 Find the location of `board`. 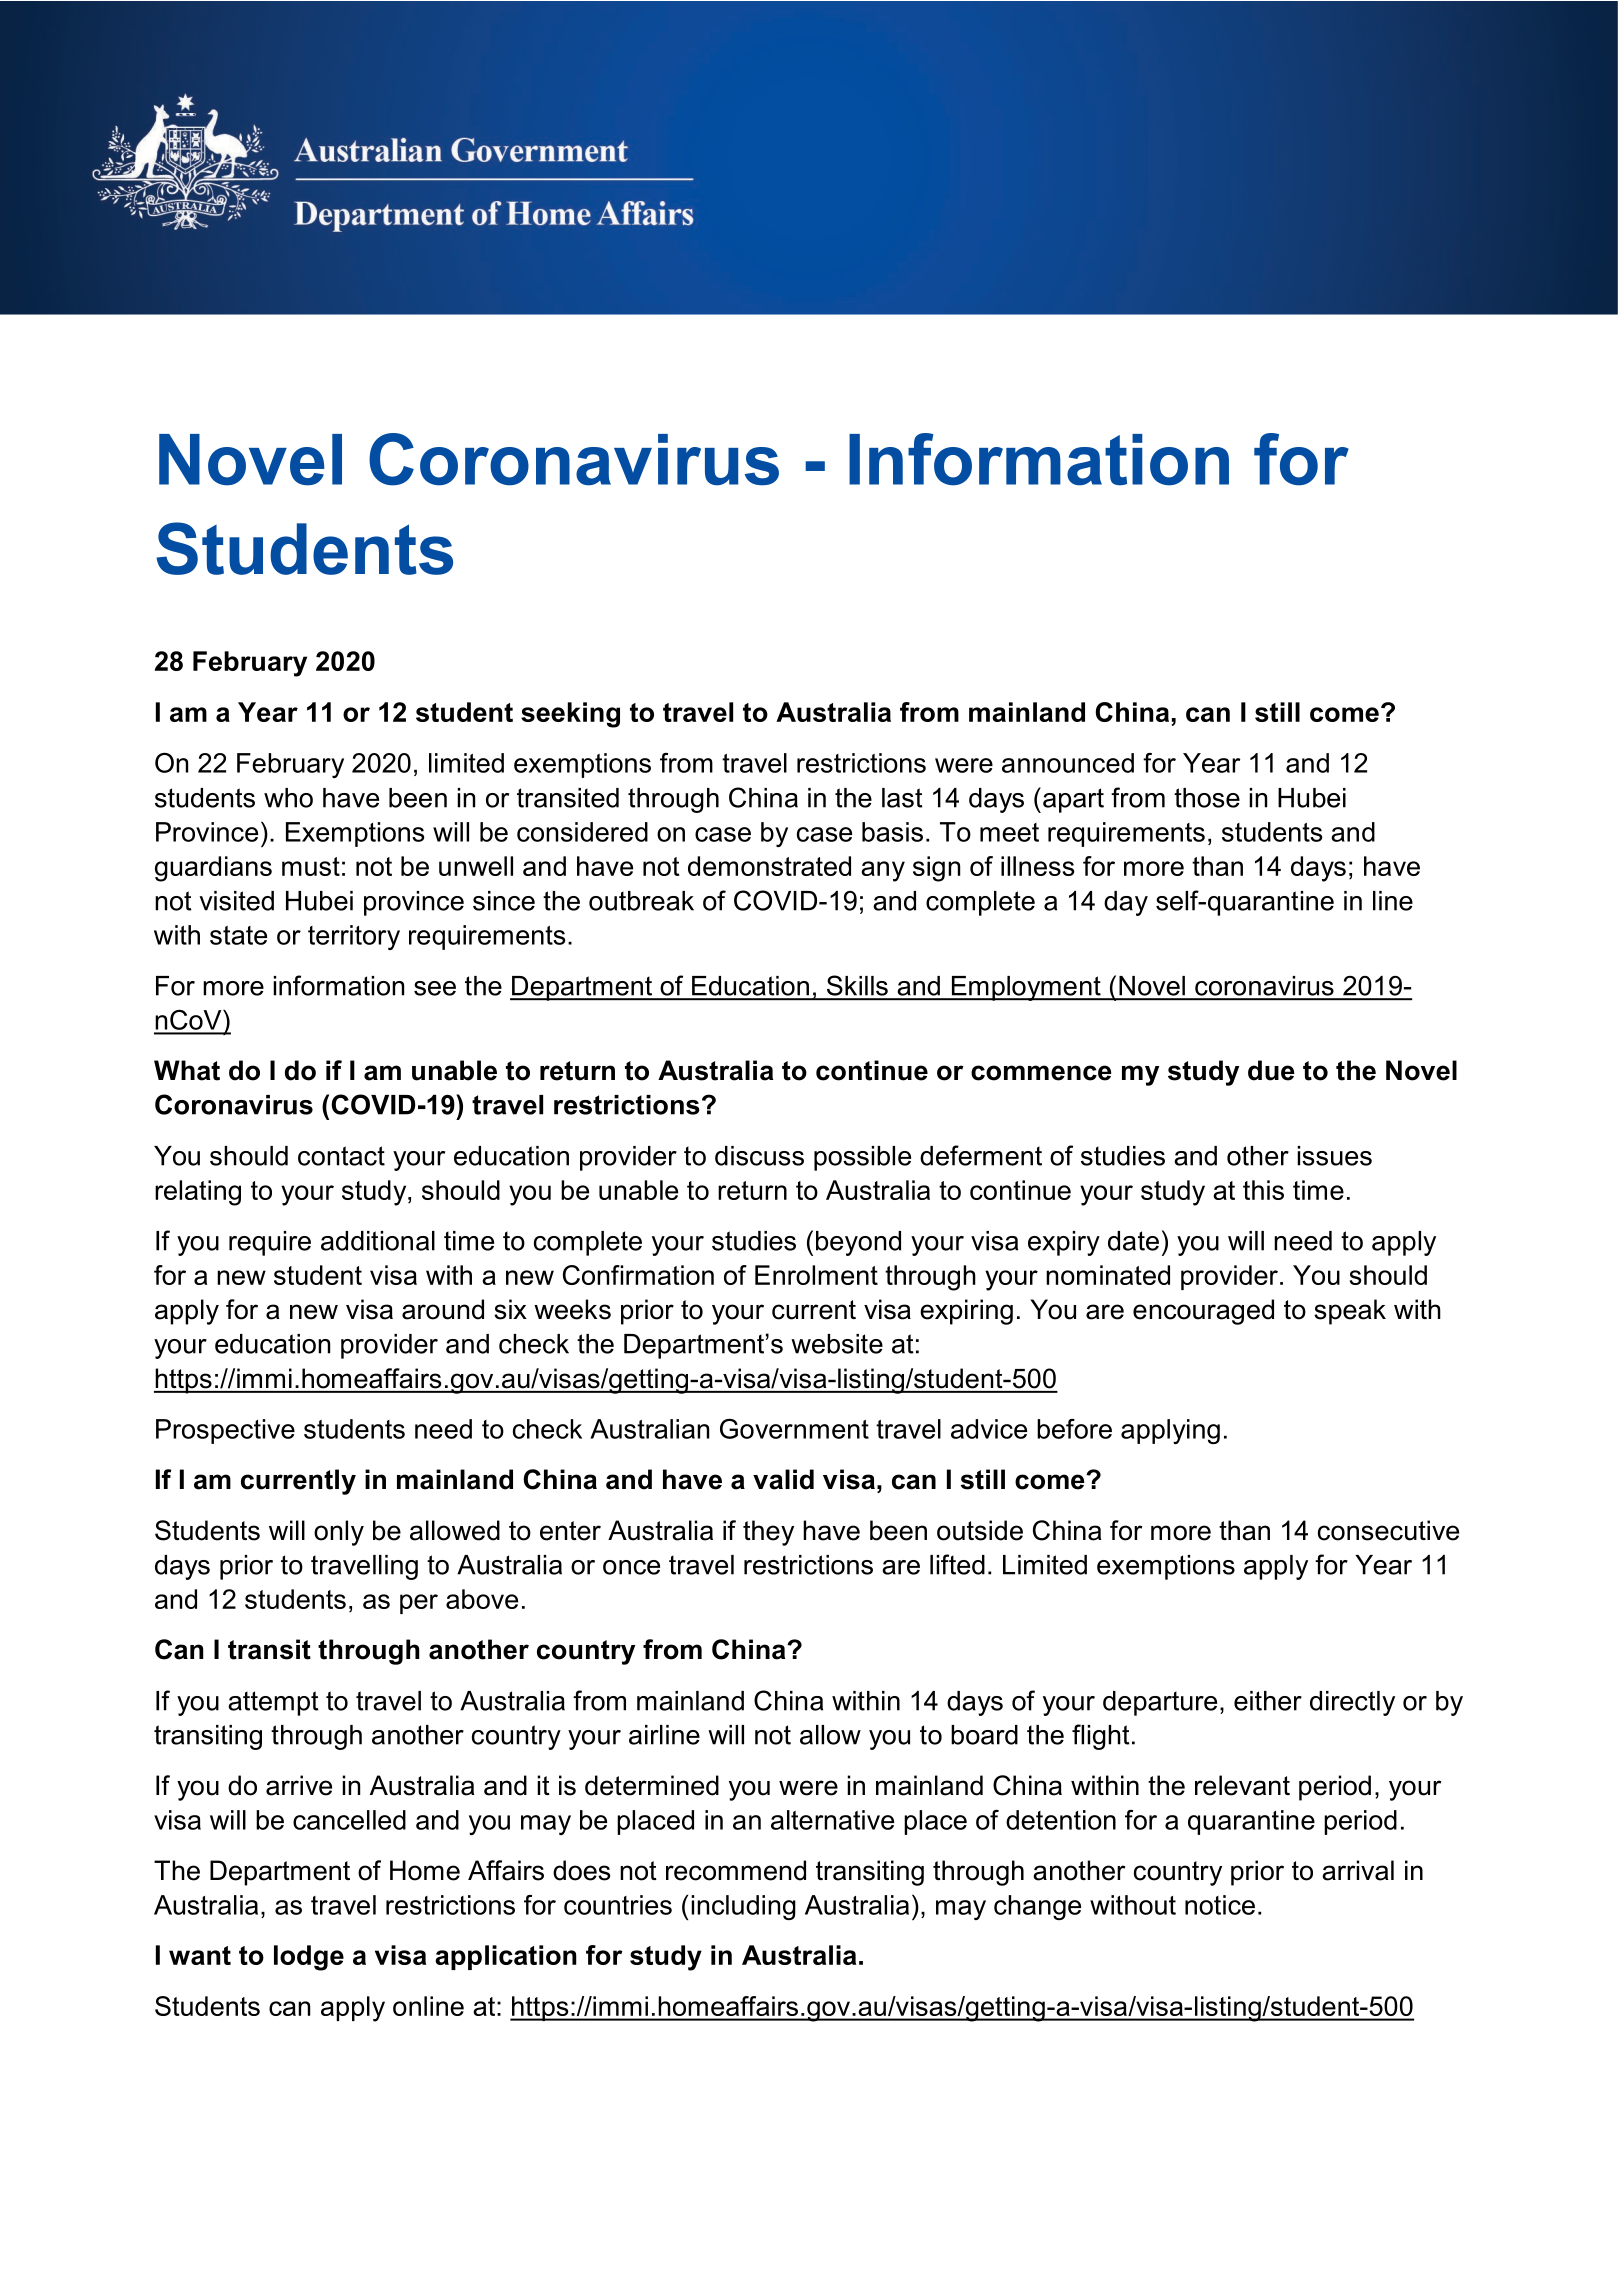

board is located at coordinates (984, 1735).
